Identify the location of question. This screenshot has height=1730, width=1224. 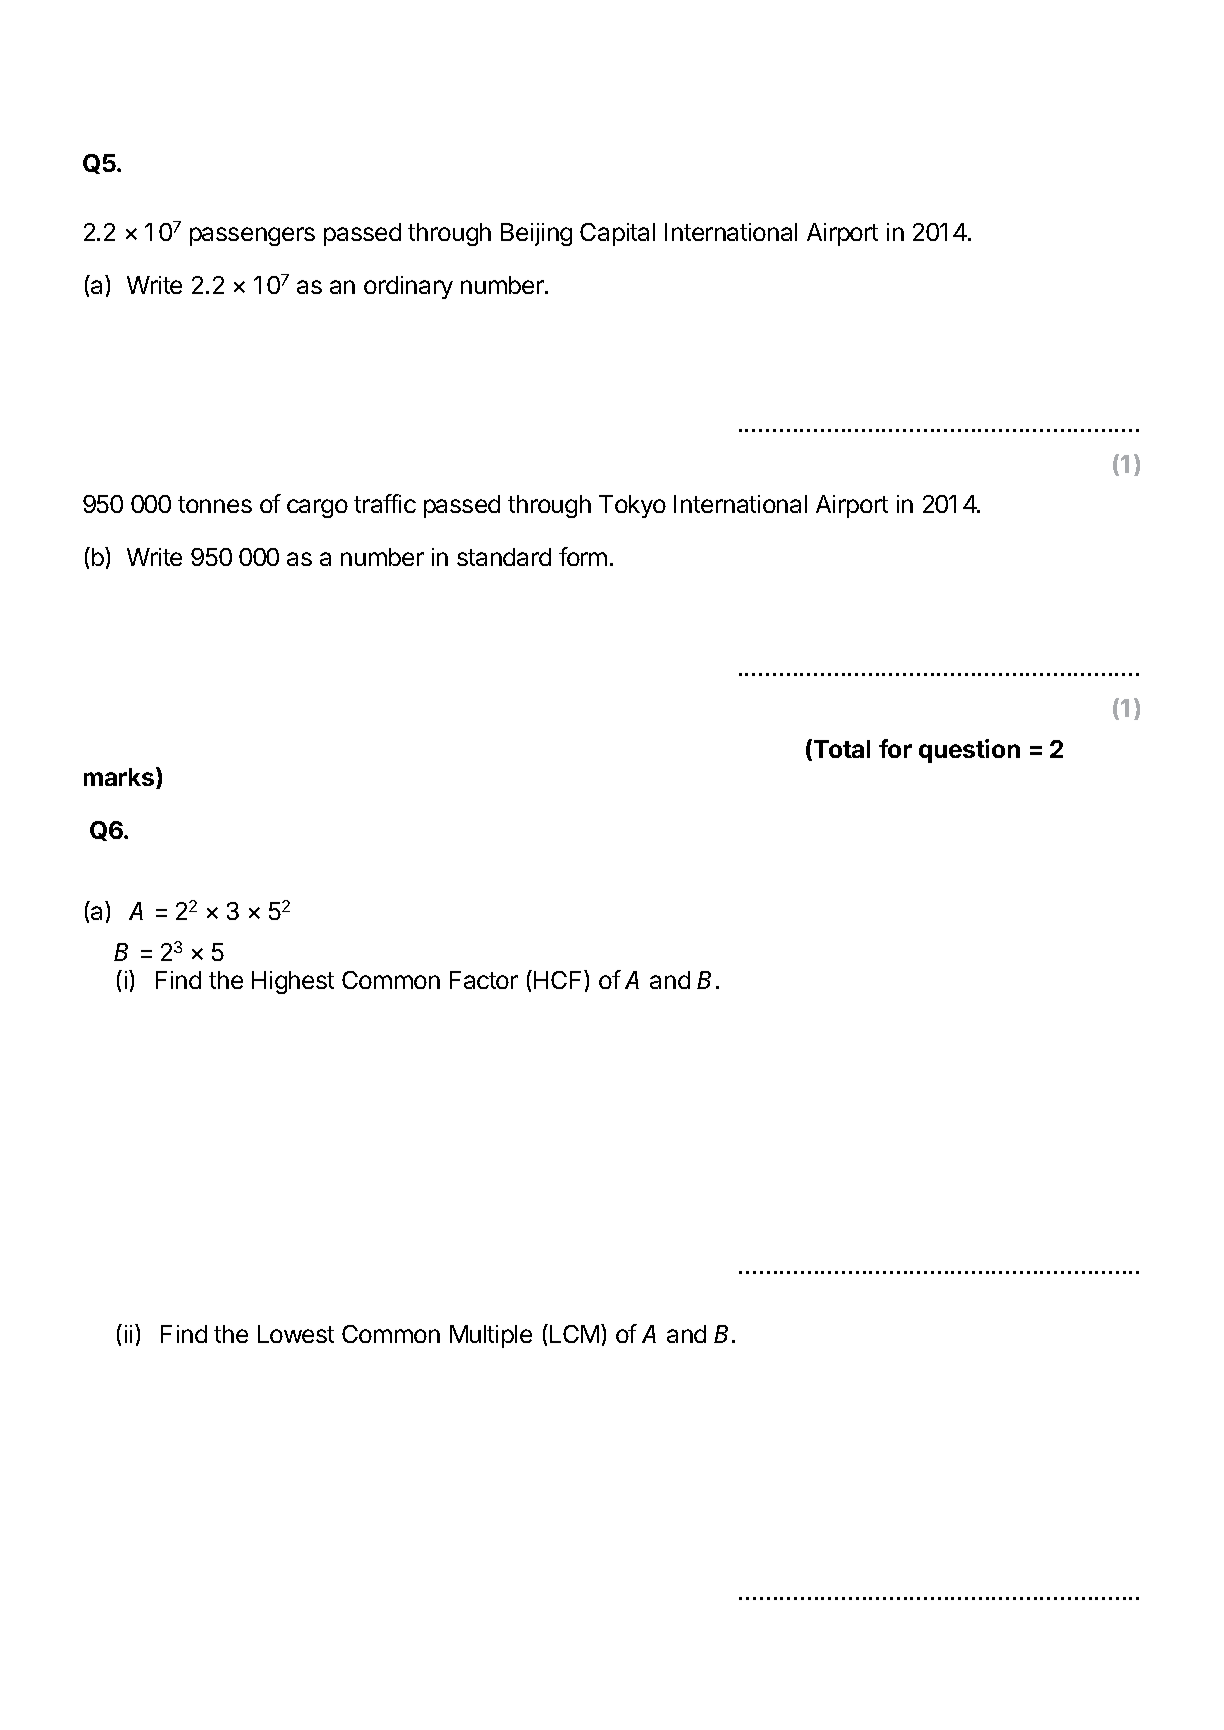
(969, 751).
